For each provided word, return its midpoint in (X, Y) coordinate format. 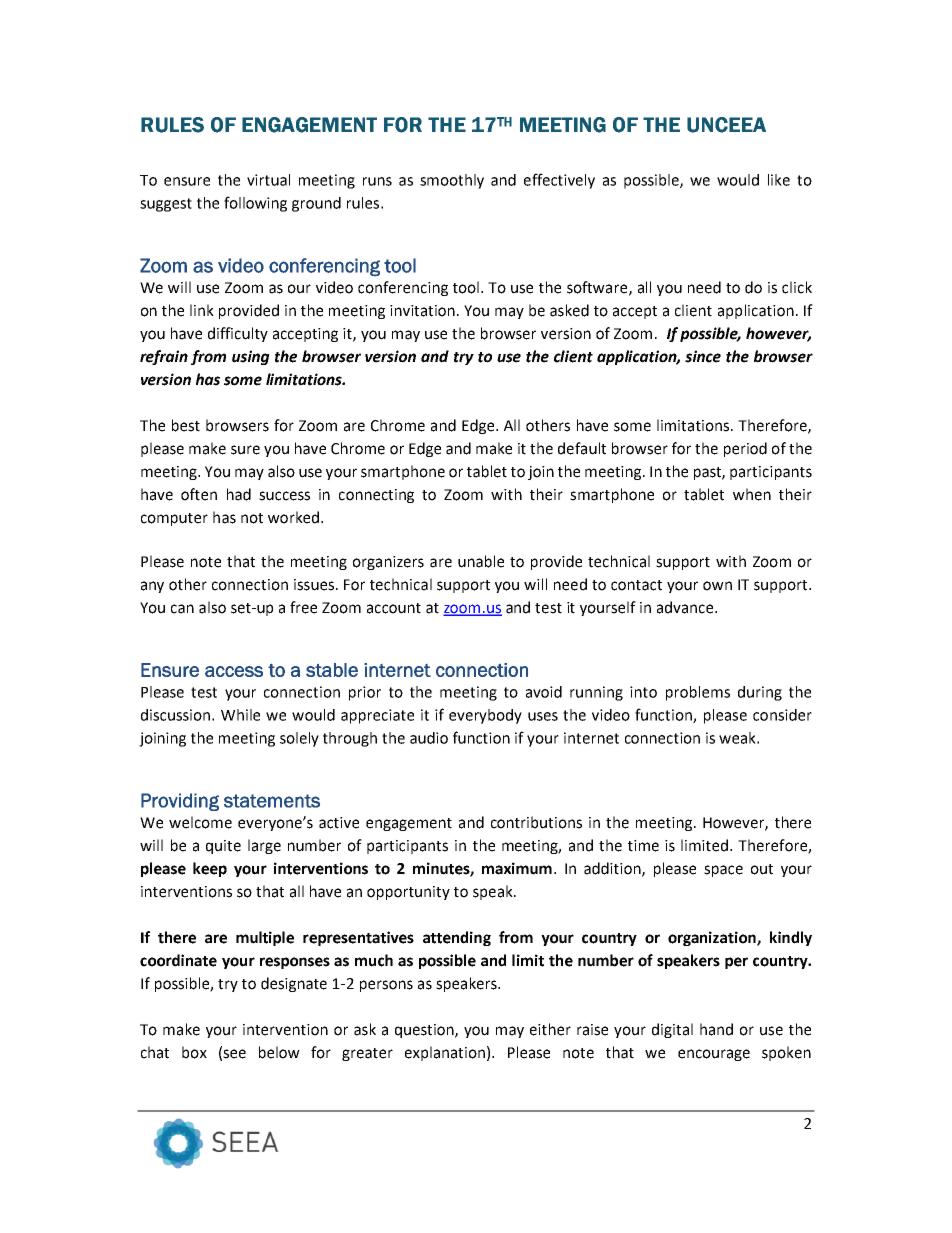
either (550, 1029)
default (582, 448)
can (182, 609)
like (779, 180)
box (194, 1052)
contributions (536, 822)
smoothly (452, 181)
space (723, 871)
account (394, 608)
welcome (200, 822)
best (186, 425)
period (745, 449)
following (255, 204)
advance (686, 607)
